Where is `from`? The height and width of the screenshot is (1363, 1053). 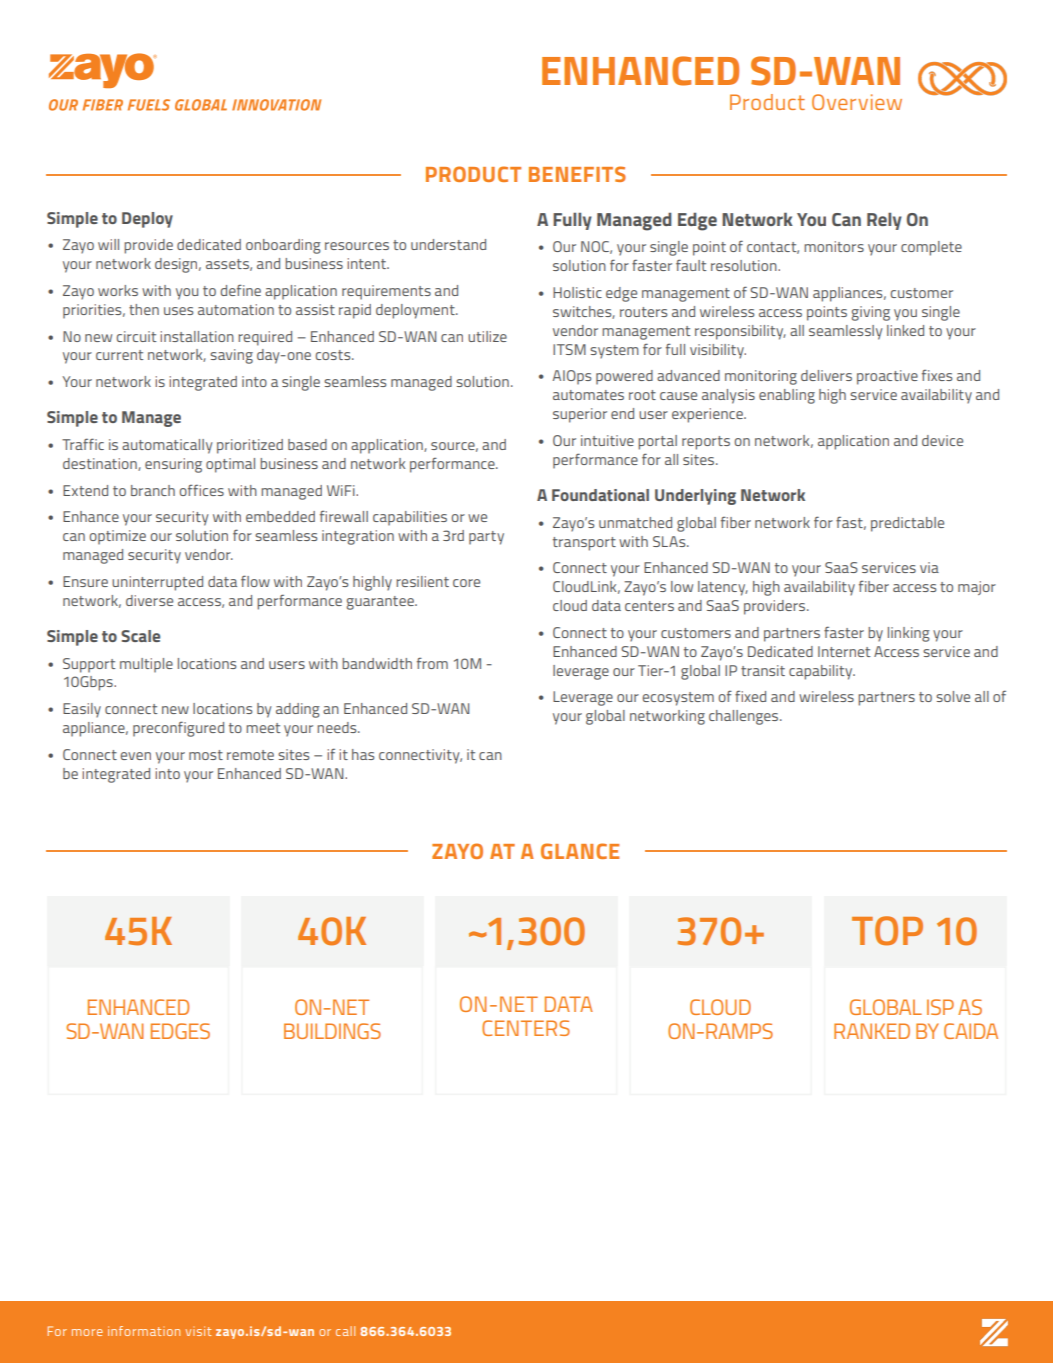 from is located at coordinates (432, 663).
